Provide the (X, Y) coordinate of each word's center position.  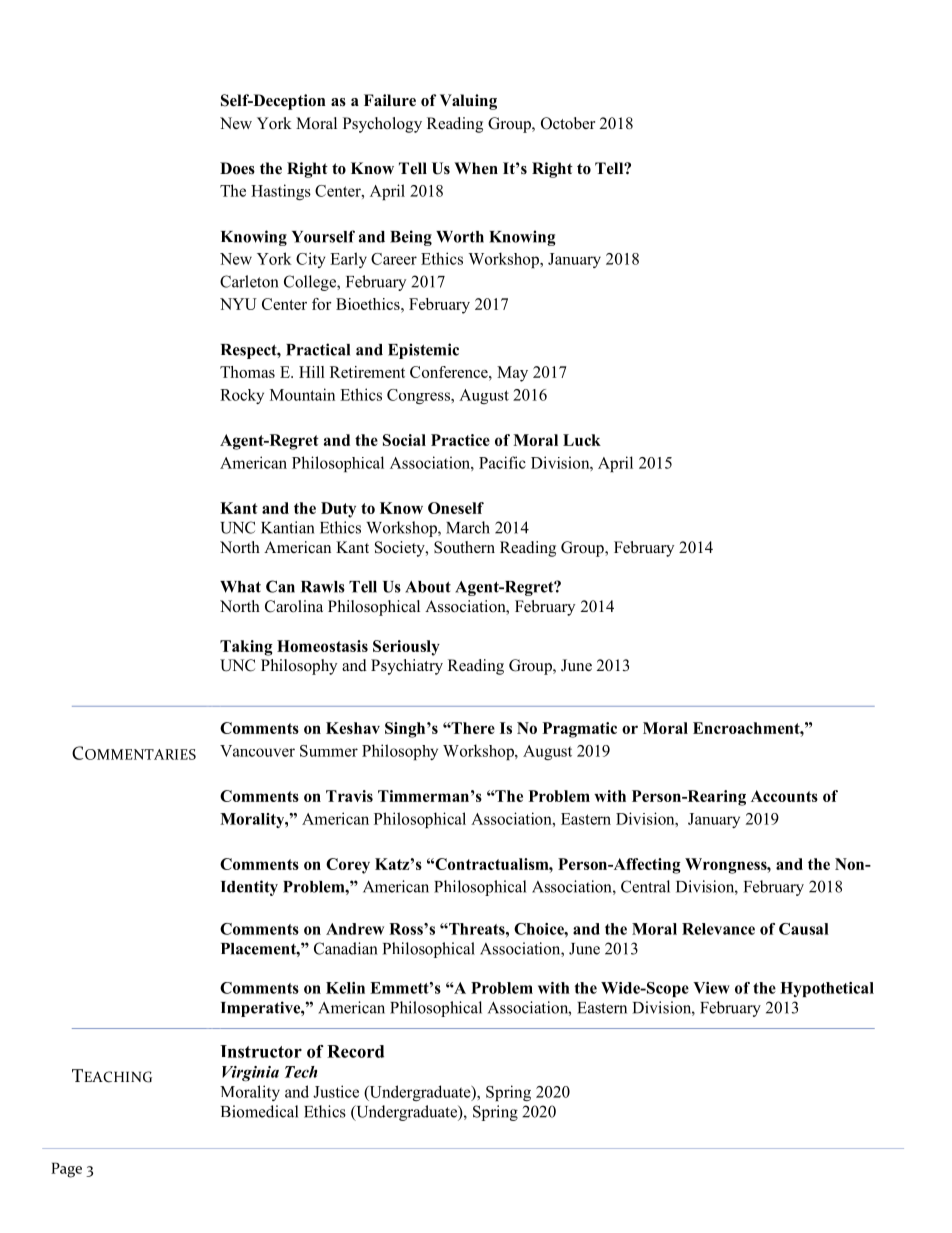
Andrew (355, 929)
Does (237, 168)
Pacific (502, 462)
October (568, 123)
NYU (238, 304)
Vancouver (257, 751)
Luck (582, 440)
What (240, 587)
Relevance (718, 929)
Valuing (468, 102)
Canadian (346, 948)
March (468, 527)
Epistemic (423, 351)
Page (66, 1170)
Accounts (784, 796)
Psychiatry (407, 667)
